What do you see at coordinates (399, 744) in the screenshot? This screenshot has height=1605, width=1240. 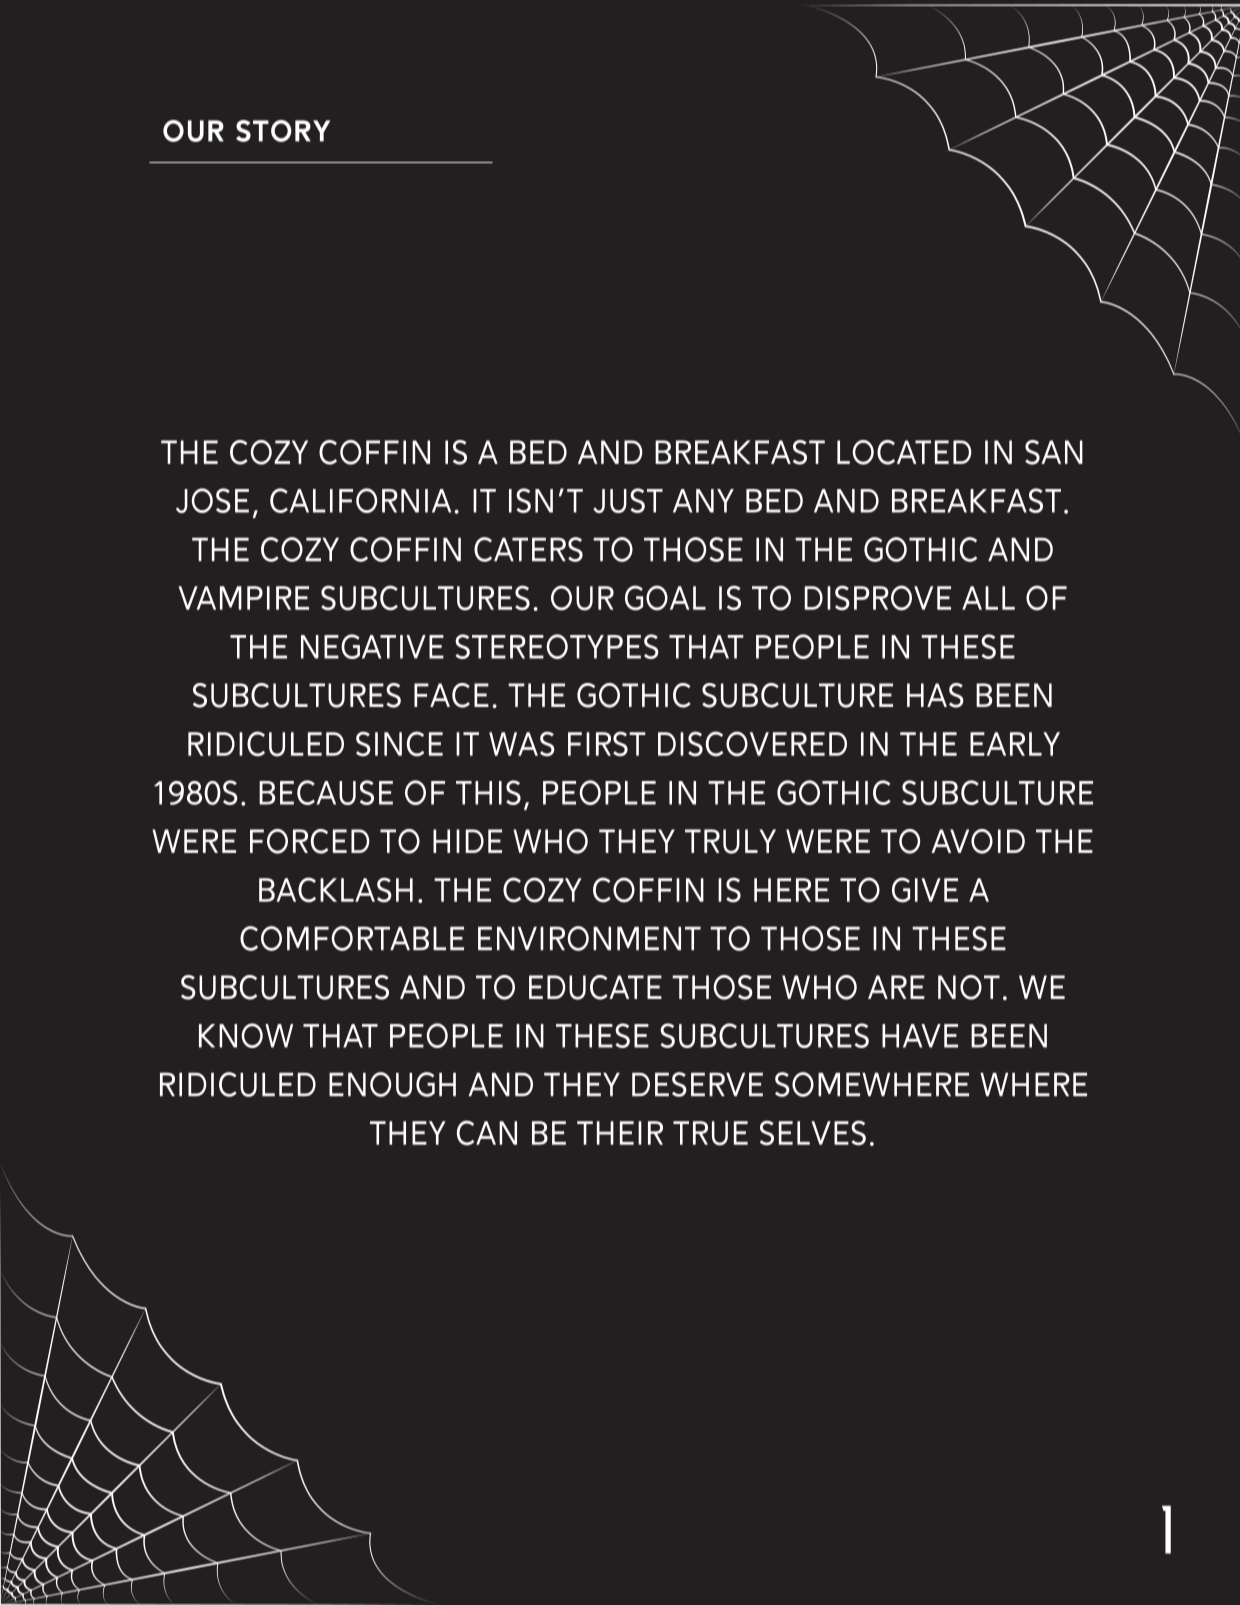 I see `since` at bounding box center [399, 744].
